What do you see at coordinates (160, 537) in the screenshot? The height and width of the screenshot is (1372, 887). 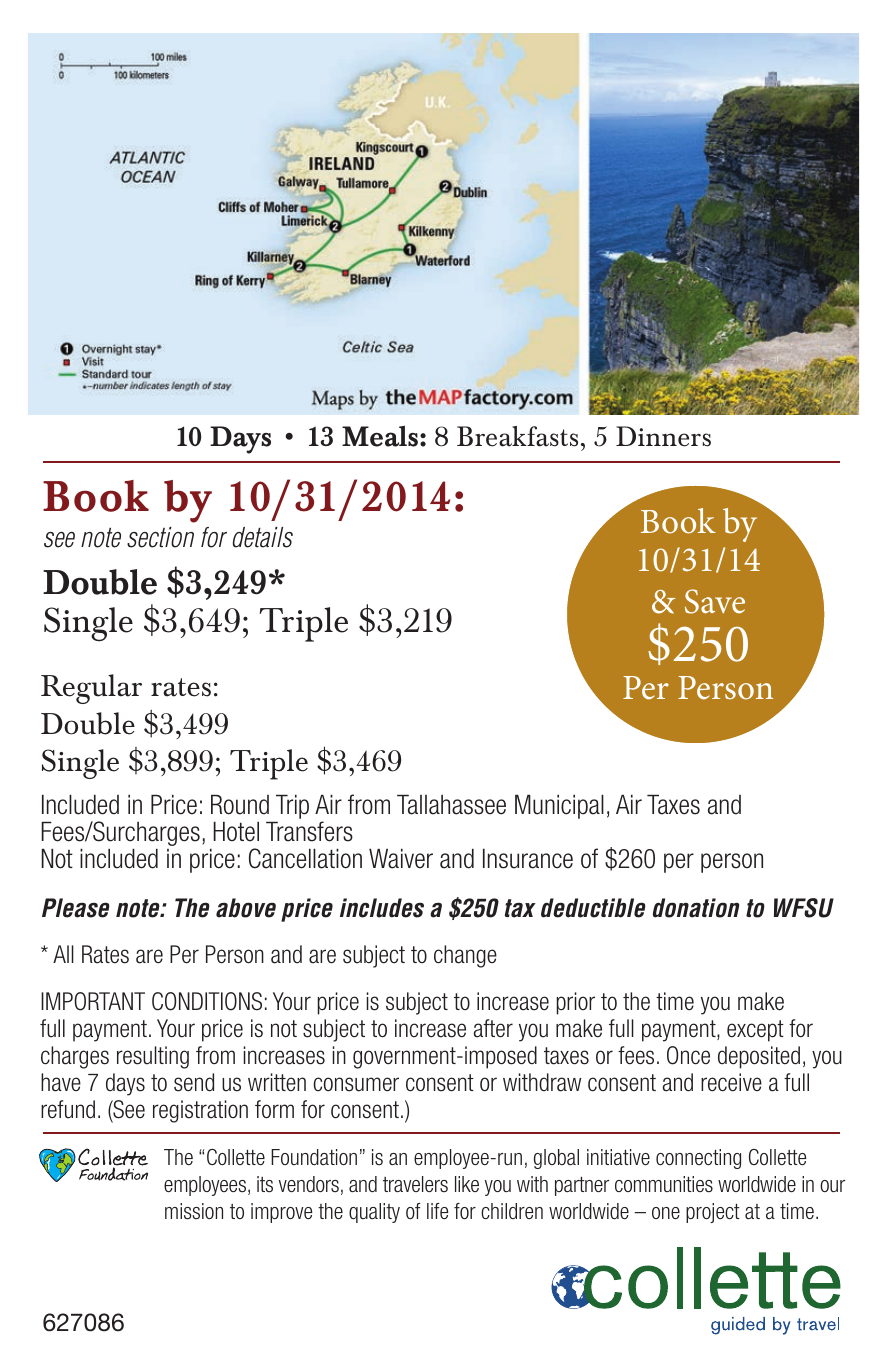 I see `section` at bounding box center [160, 537].
